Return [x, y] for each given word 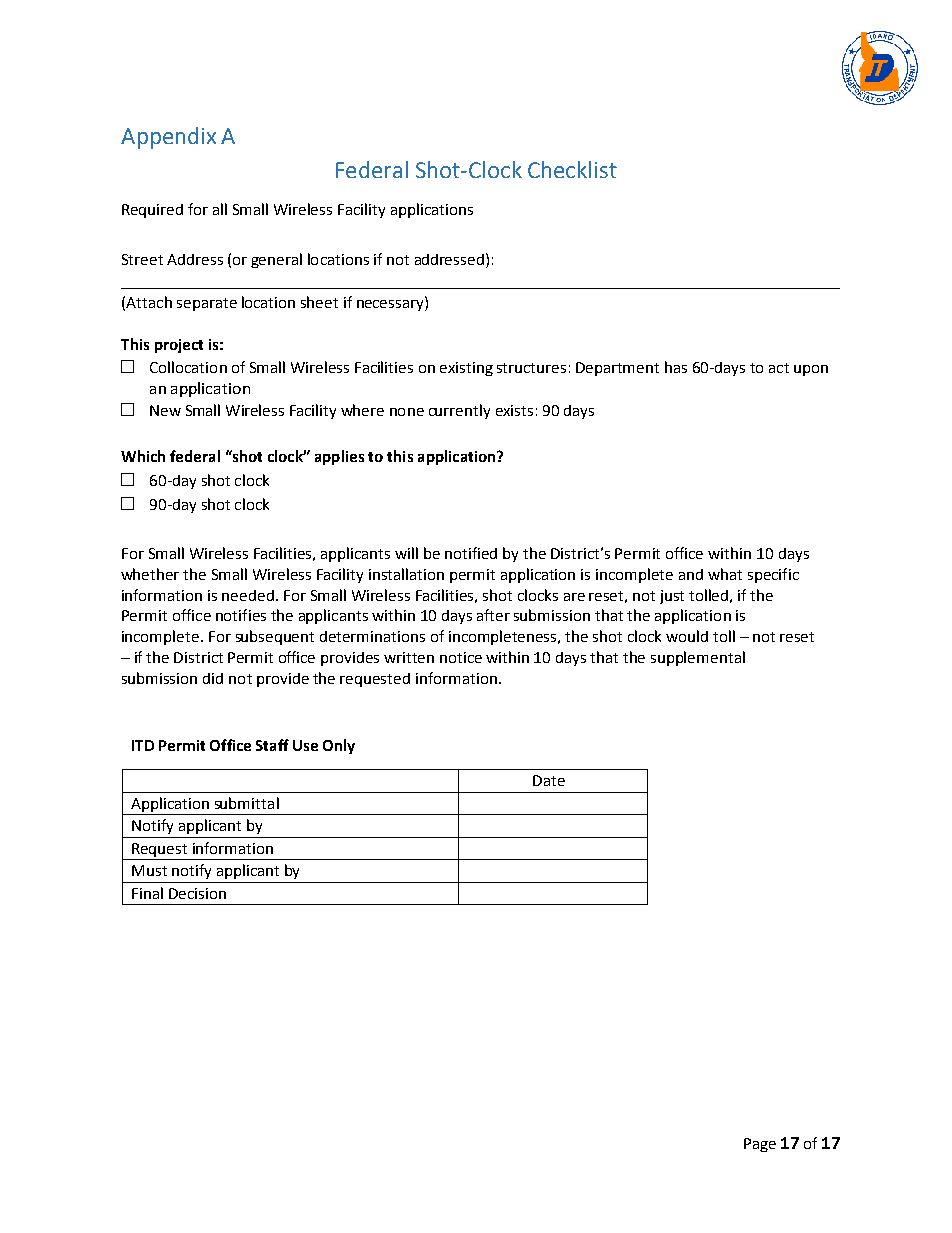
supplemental [698, 658]
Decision [197, 893]
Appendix [168, 138]
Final [147, 893]
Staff [272, 745]
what [725, 574]
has [676, 367]
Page [760, 1145]
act [779, 368]
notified [471, 553]
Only [339, 746]
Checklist [572, 169]
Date [549, 780]
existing [466, 369]
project [179, 346]
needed [248, 595]
